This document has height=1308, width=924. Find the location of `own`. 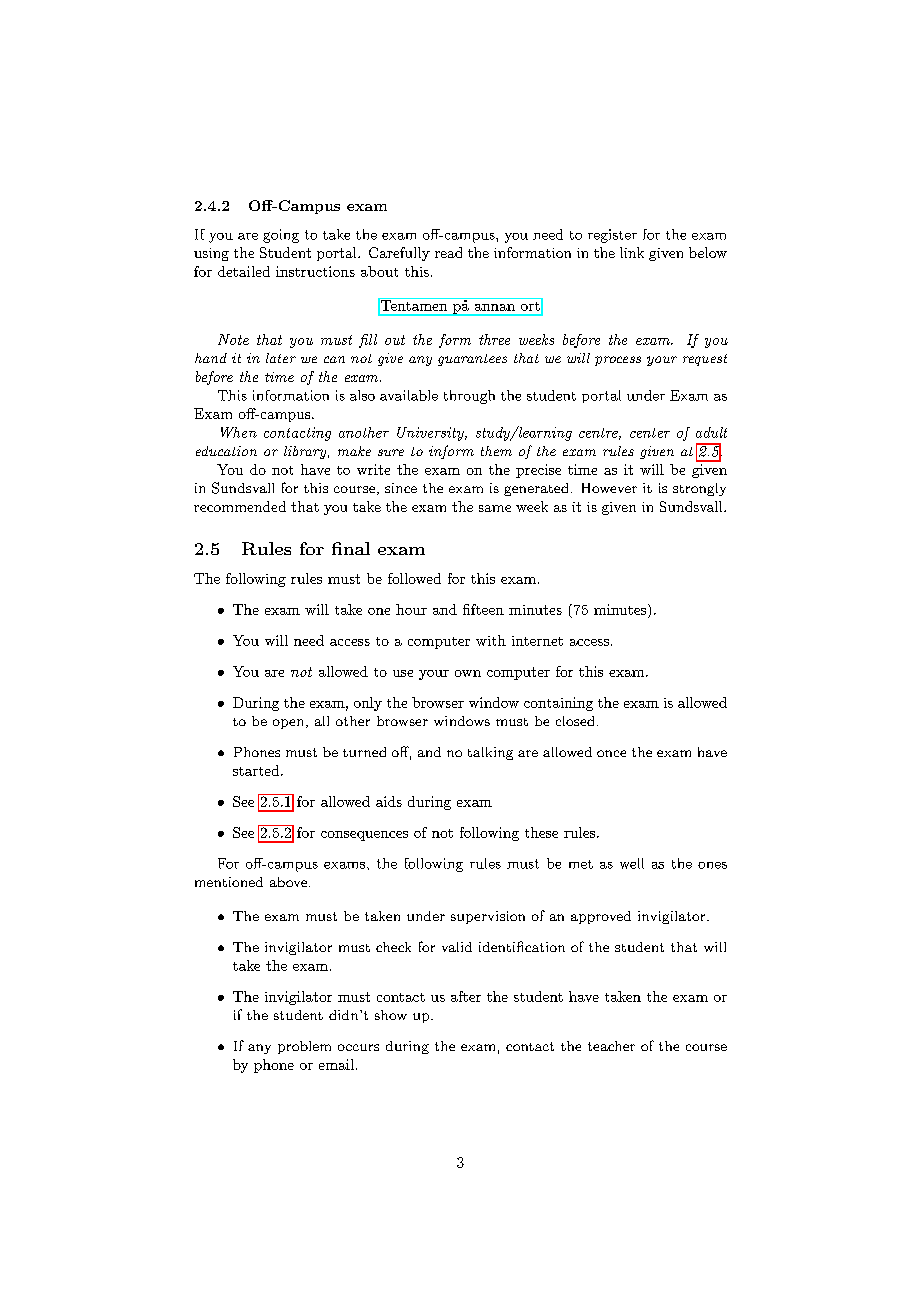

own is located at coordinates (468, 673).
